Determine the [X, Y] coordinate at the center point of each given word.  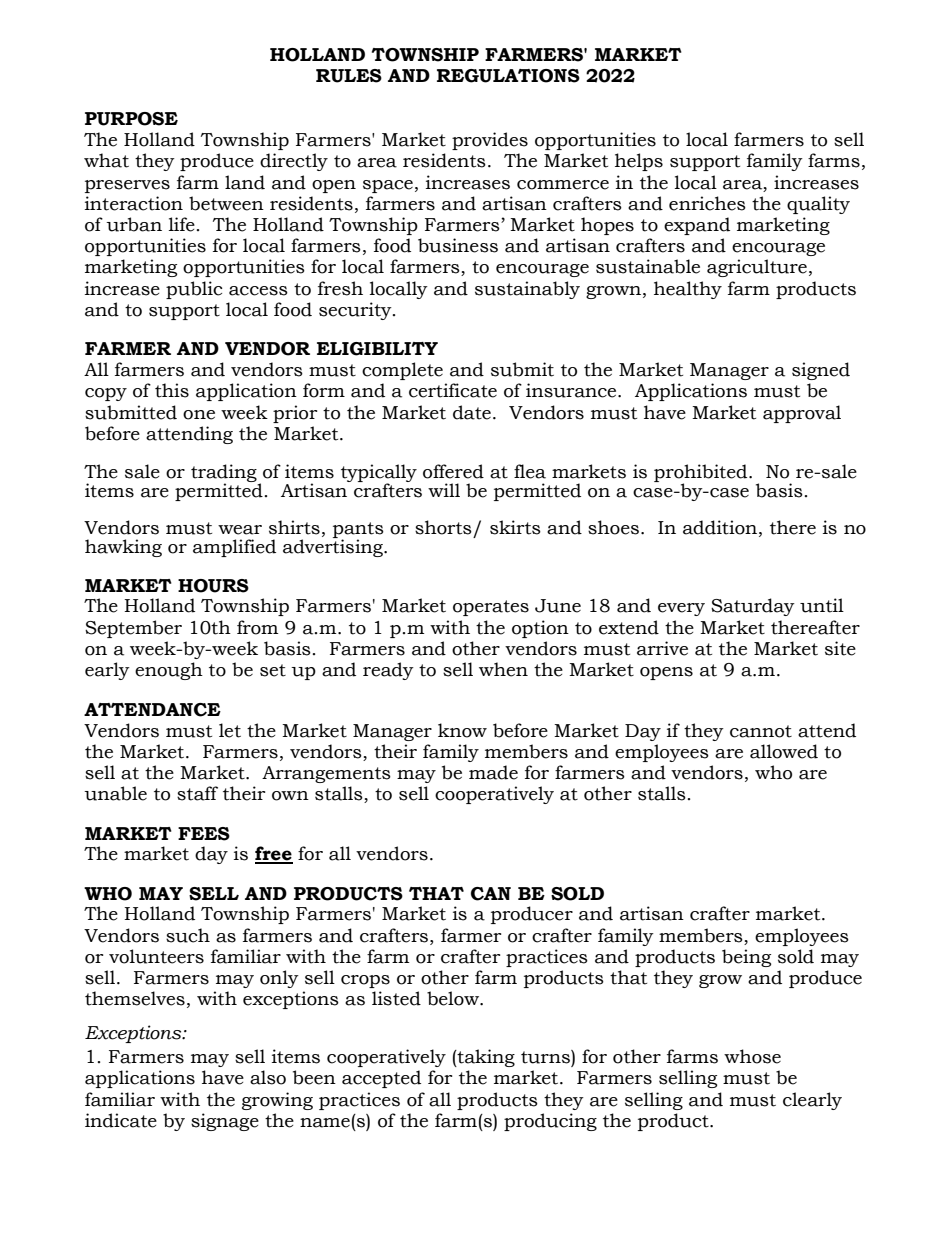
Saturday [753, 607]
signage [225, 1122]
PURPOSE [131, 119]
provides [490, 141]
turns [546, 1057]
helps [639, 162]
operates [491, 608]
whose [752, 1056]
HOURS [213, 586]
